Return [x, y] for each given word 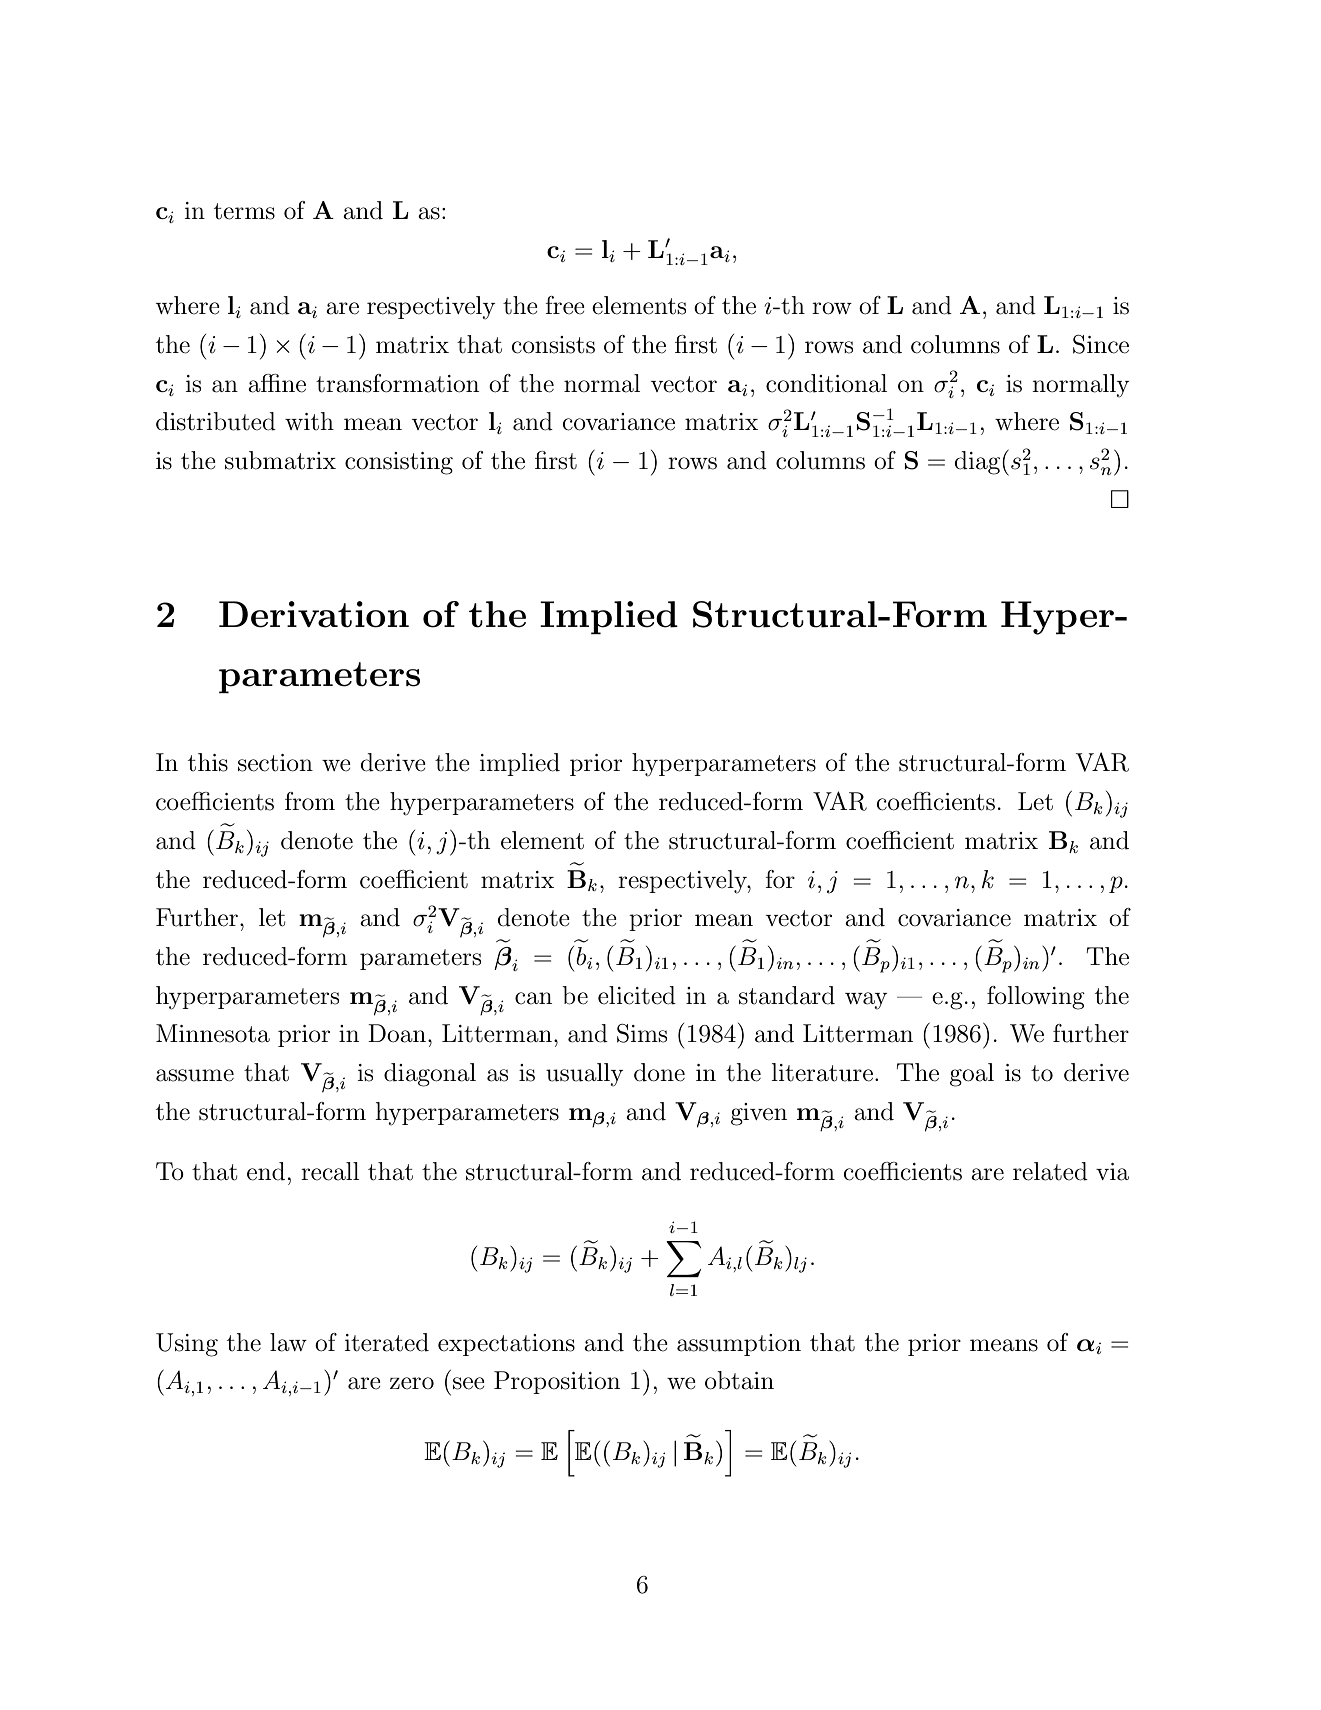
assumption [739, 1345]
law [288, 1342]
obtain [739, 1380]
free [565, 305]
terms [244, 211]
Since [1101, 344]
